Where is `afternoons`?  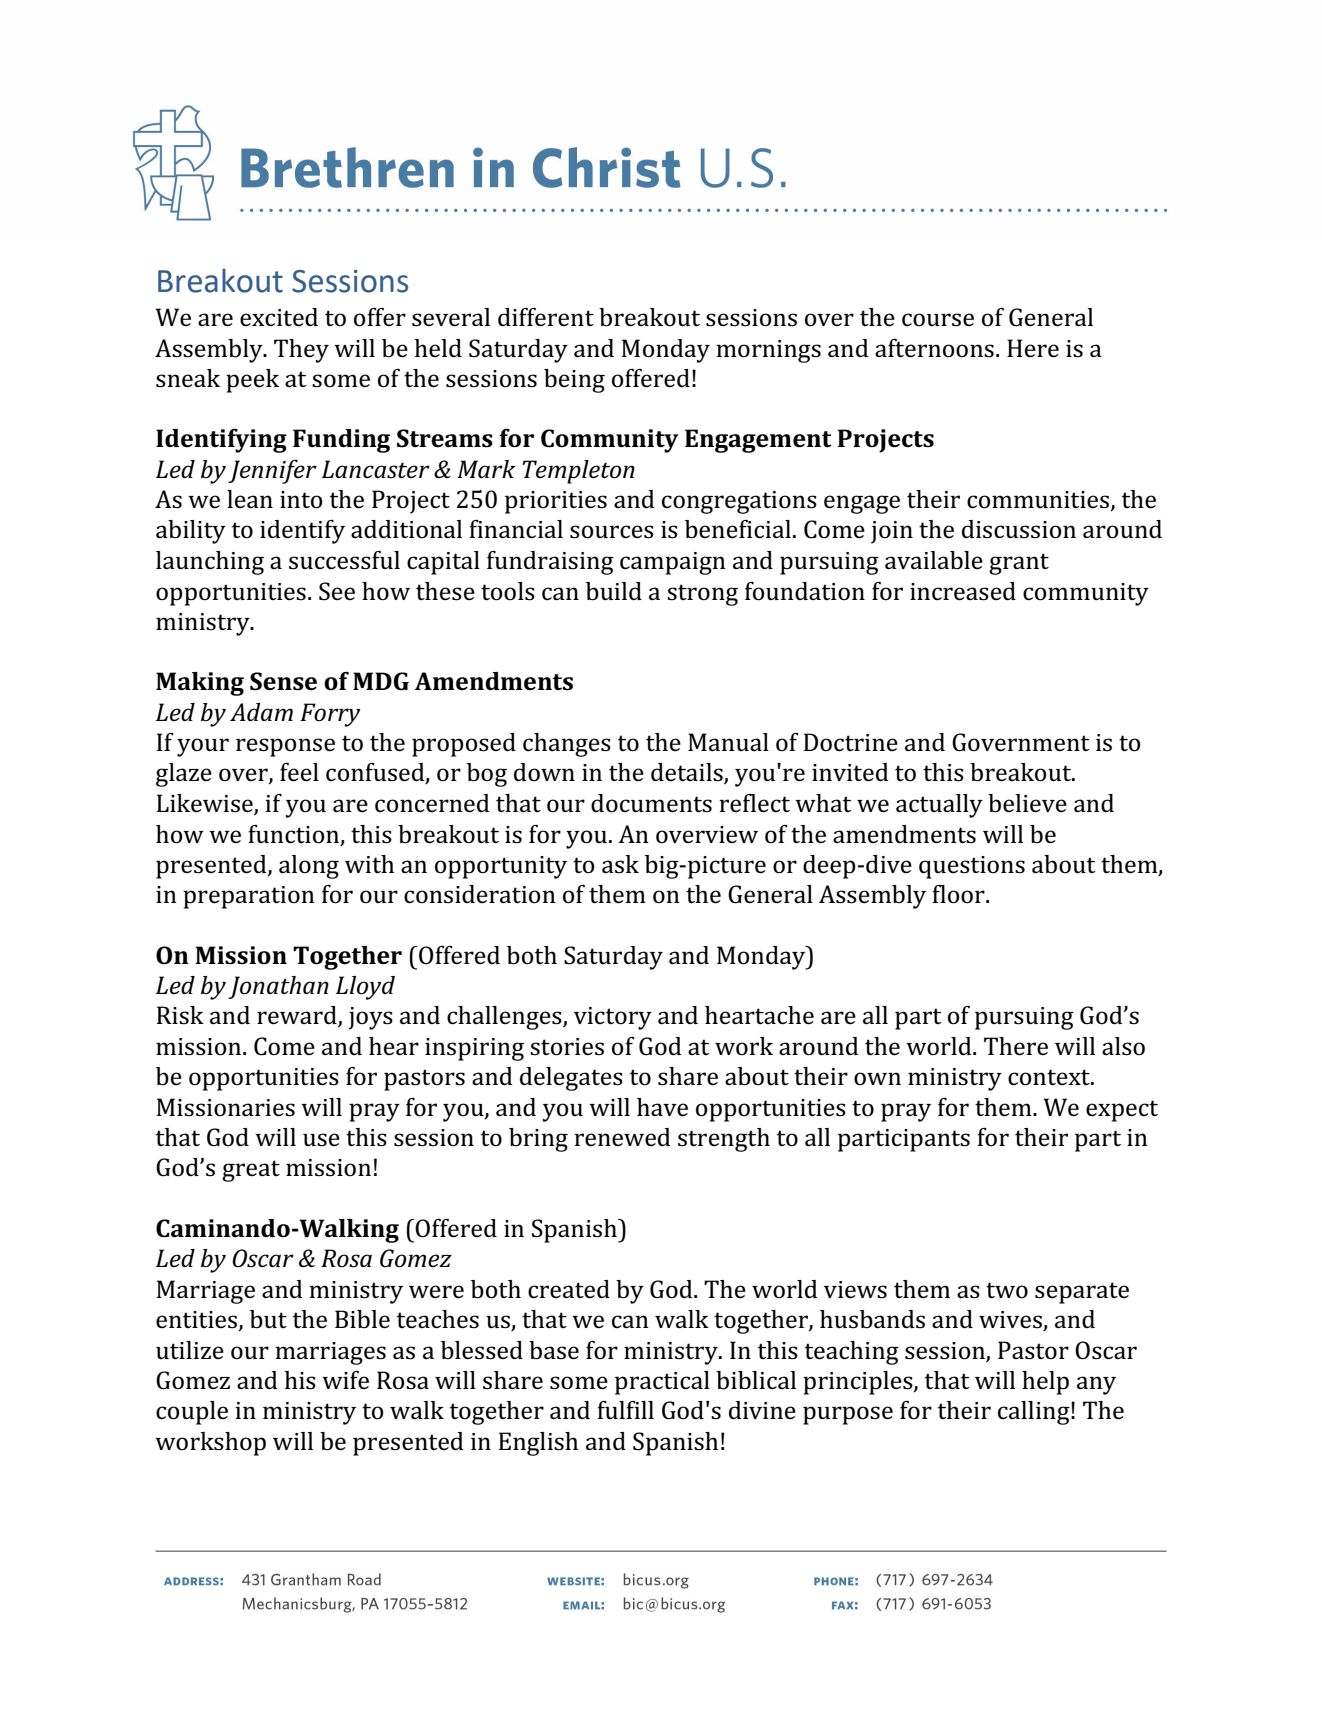 afternoons is located at coordinates (934, 348).
